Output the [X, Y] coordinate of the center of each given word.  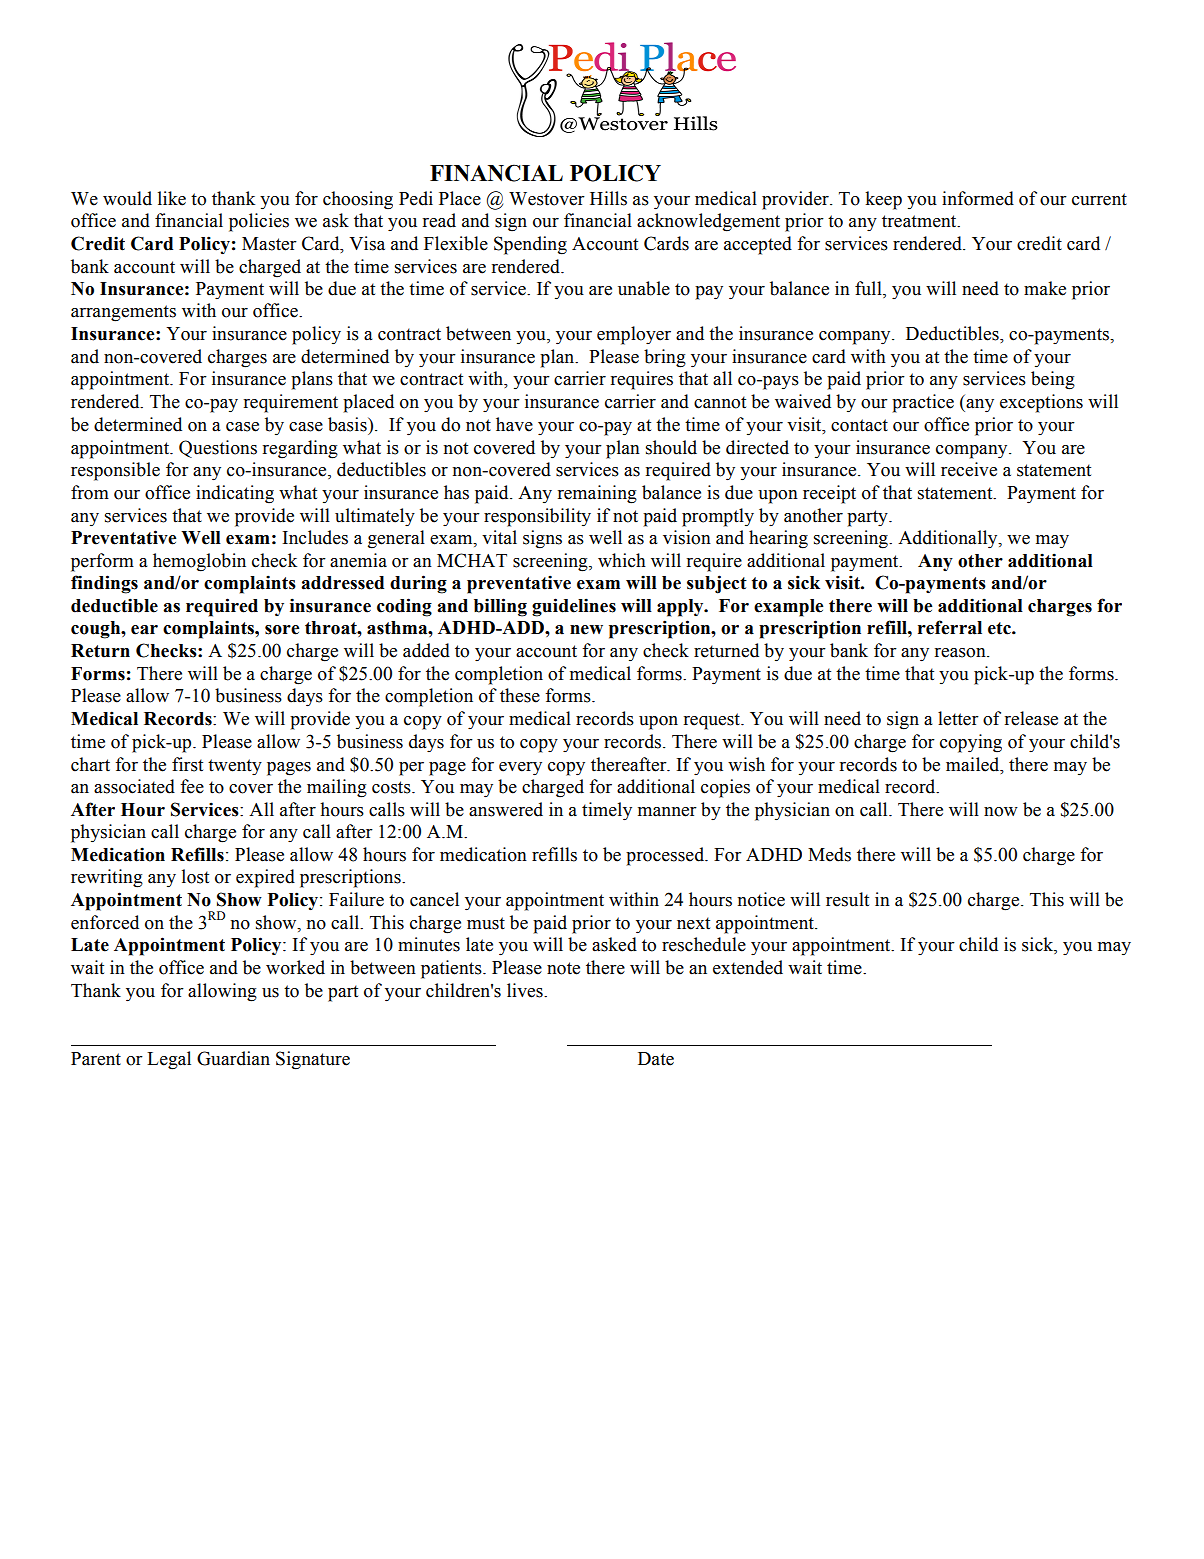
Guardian [233, 1058]
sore [282, 630]
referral [950, 627]
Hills [608, 198]
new [586, 630]
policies [259, 222]
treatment [920, 221]
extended [748, 967]
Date [656, 1059]
